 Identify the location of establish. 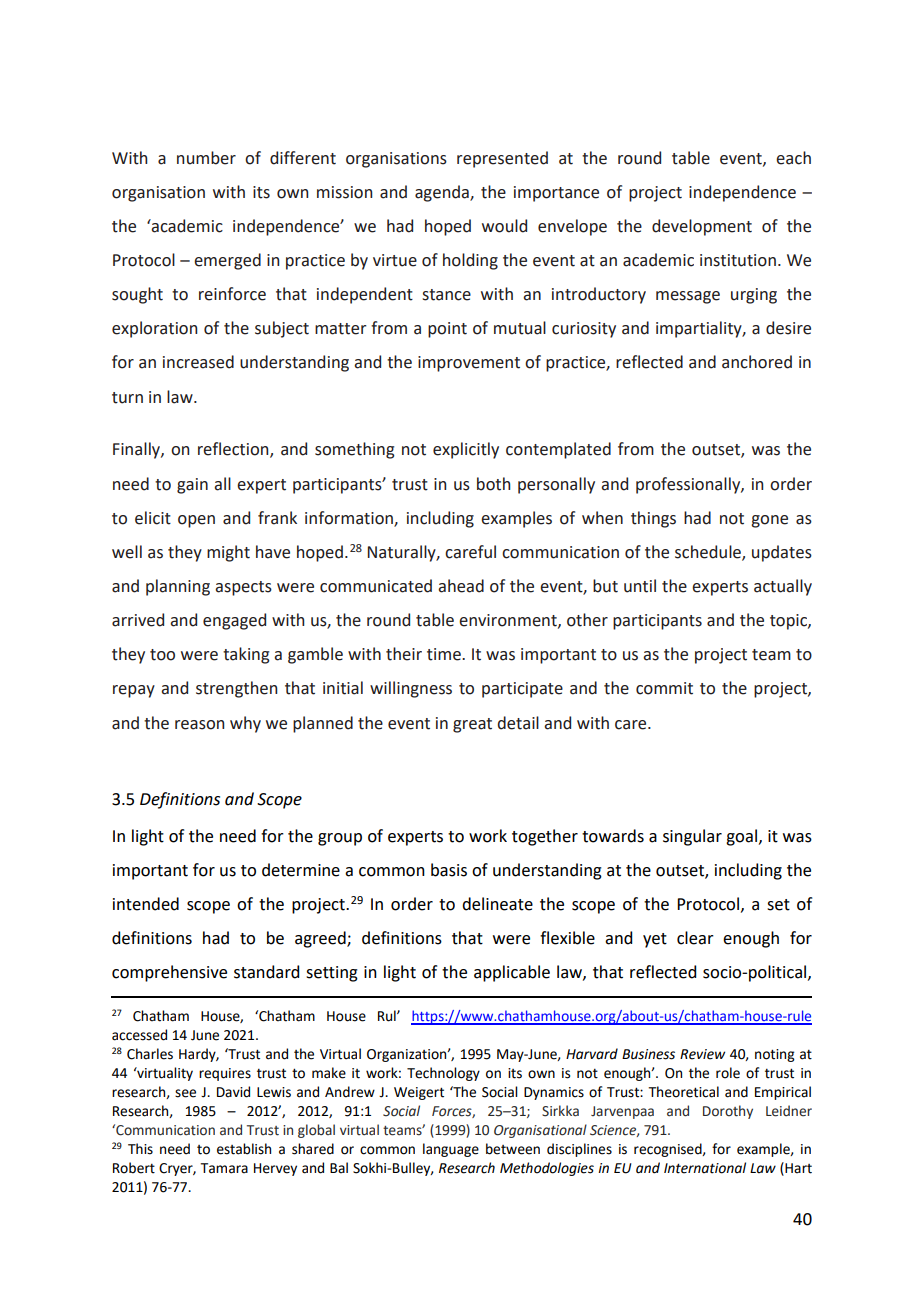
(244, 1149).
